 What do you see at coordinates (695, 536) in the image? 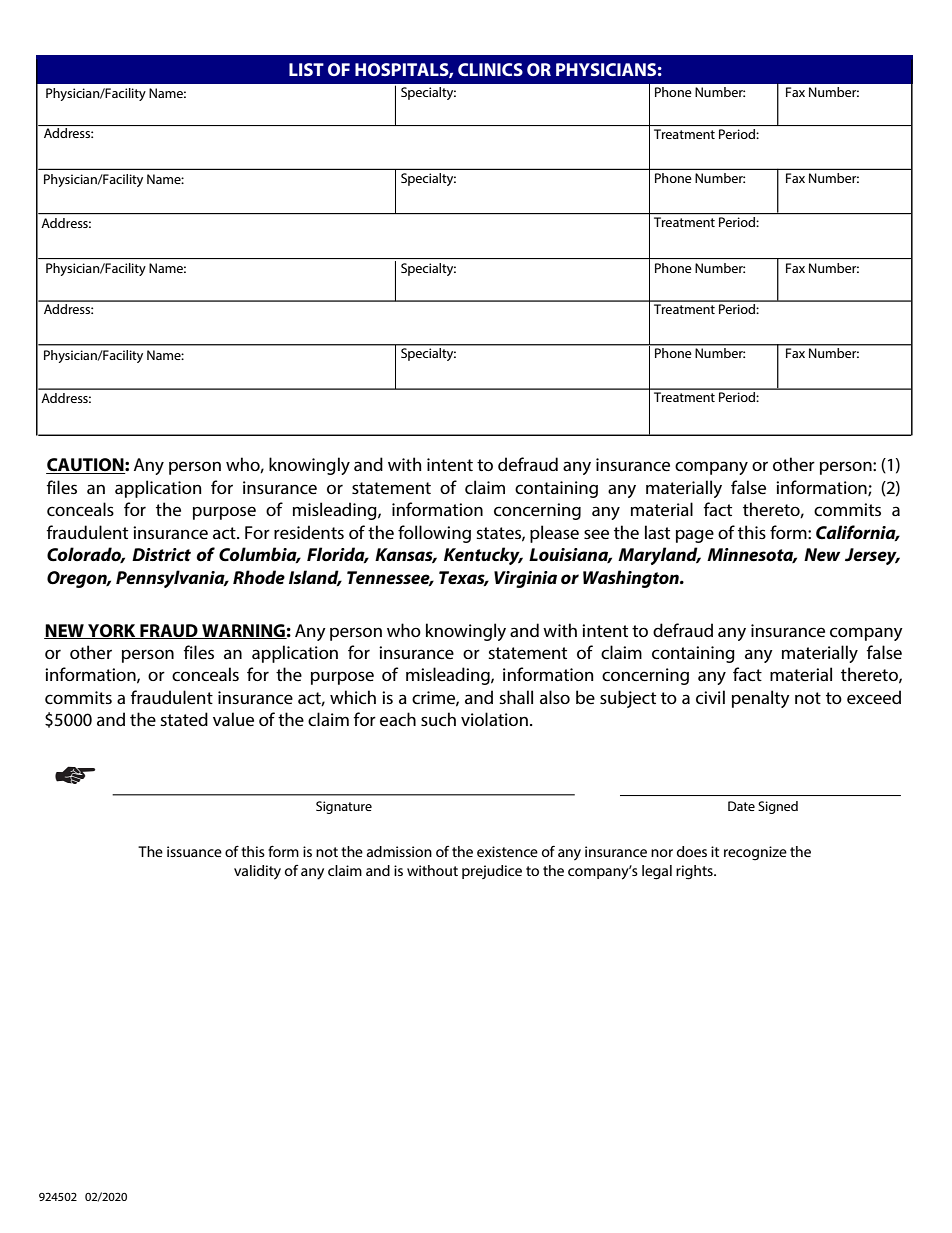
I see `page` at bounding box center [695, 536].
